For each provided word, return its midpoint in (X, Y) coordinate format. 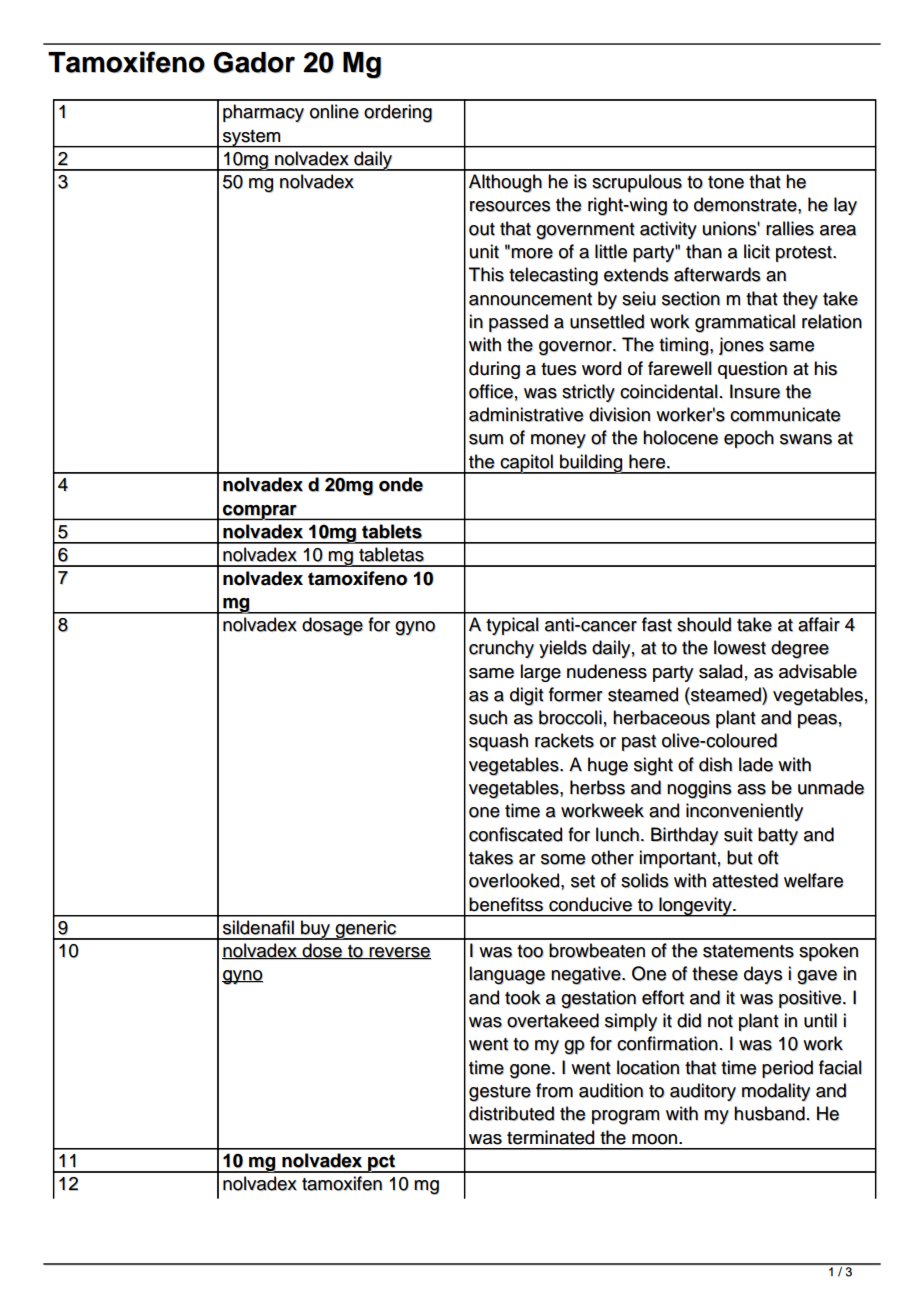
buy (316, 930)
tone (726, 182)
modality (776, 1092)
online (334, 111)
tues (559, 369)
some (563, 859)
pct (382, 1163)
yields (563, 649)
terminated (551, 1137)
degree (800, 649)
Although (505, 183)
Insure (755, 391)
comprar (260, 512)
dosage (332, 626)
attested (745, 880)
